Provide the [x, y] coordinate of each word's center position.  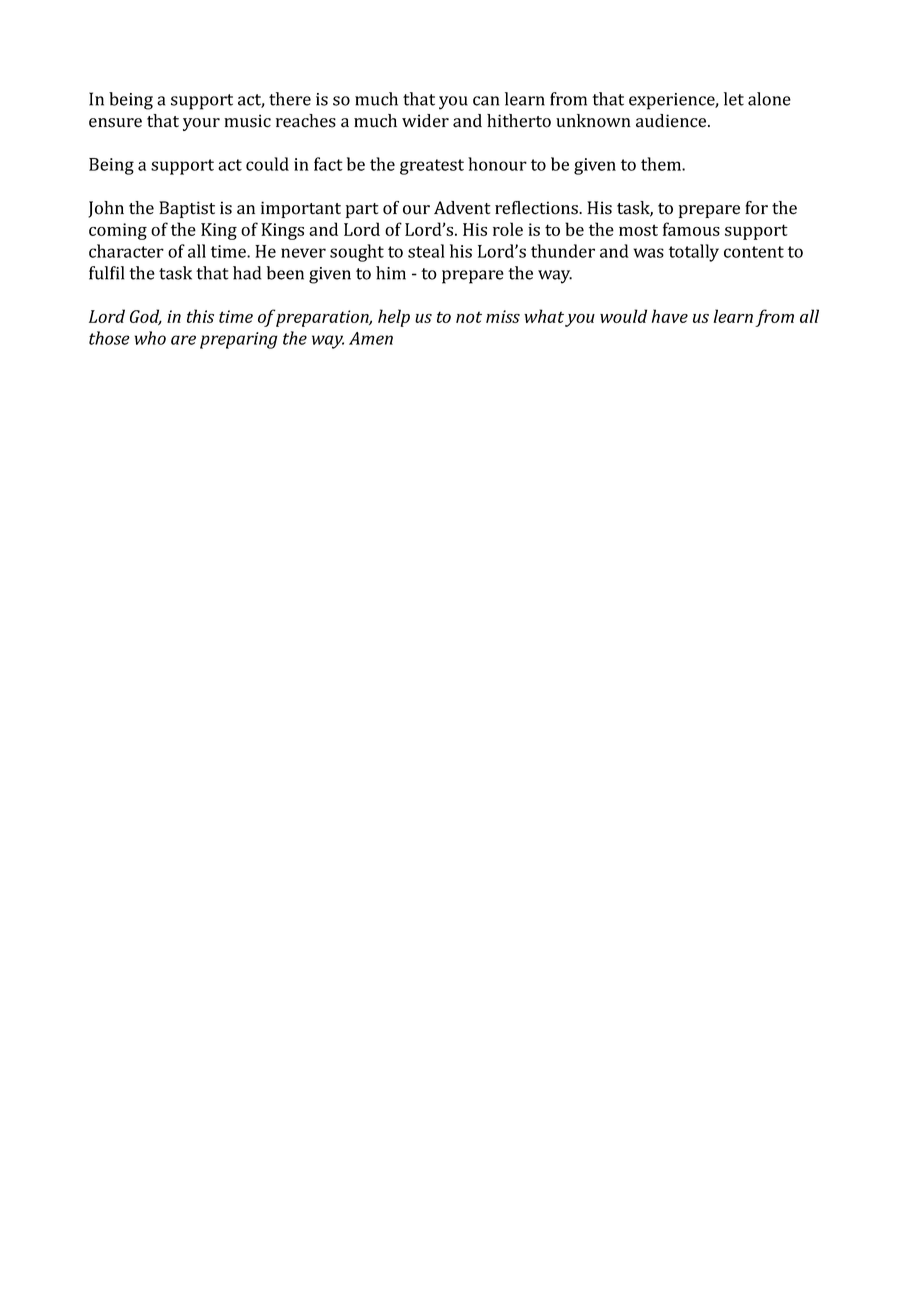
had [247, 273]
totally [694, 253]
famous [691, 229]
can [486, 101]
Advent [462, 208]
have [670, 316]
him [391, 273]
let [734, 99]
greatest [432, 167]
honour [497, 164]
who [150, 338]
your [201, 124]
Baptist [187, 209]
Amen [371, 338]
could [267, 164]
